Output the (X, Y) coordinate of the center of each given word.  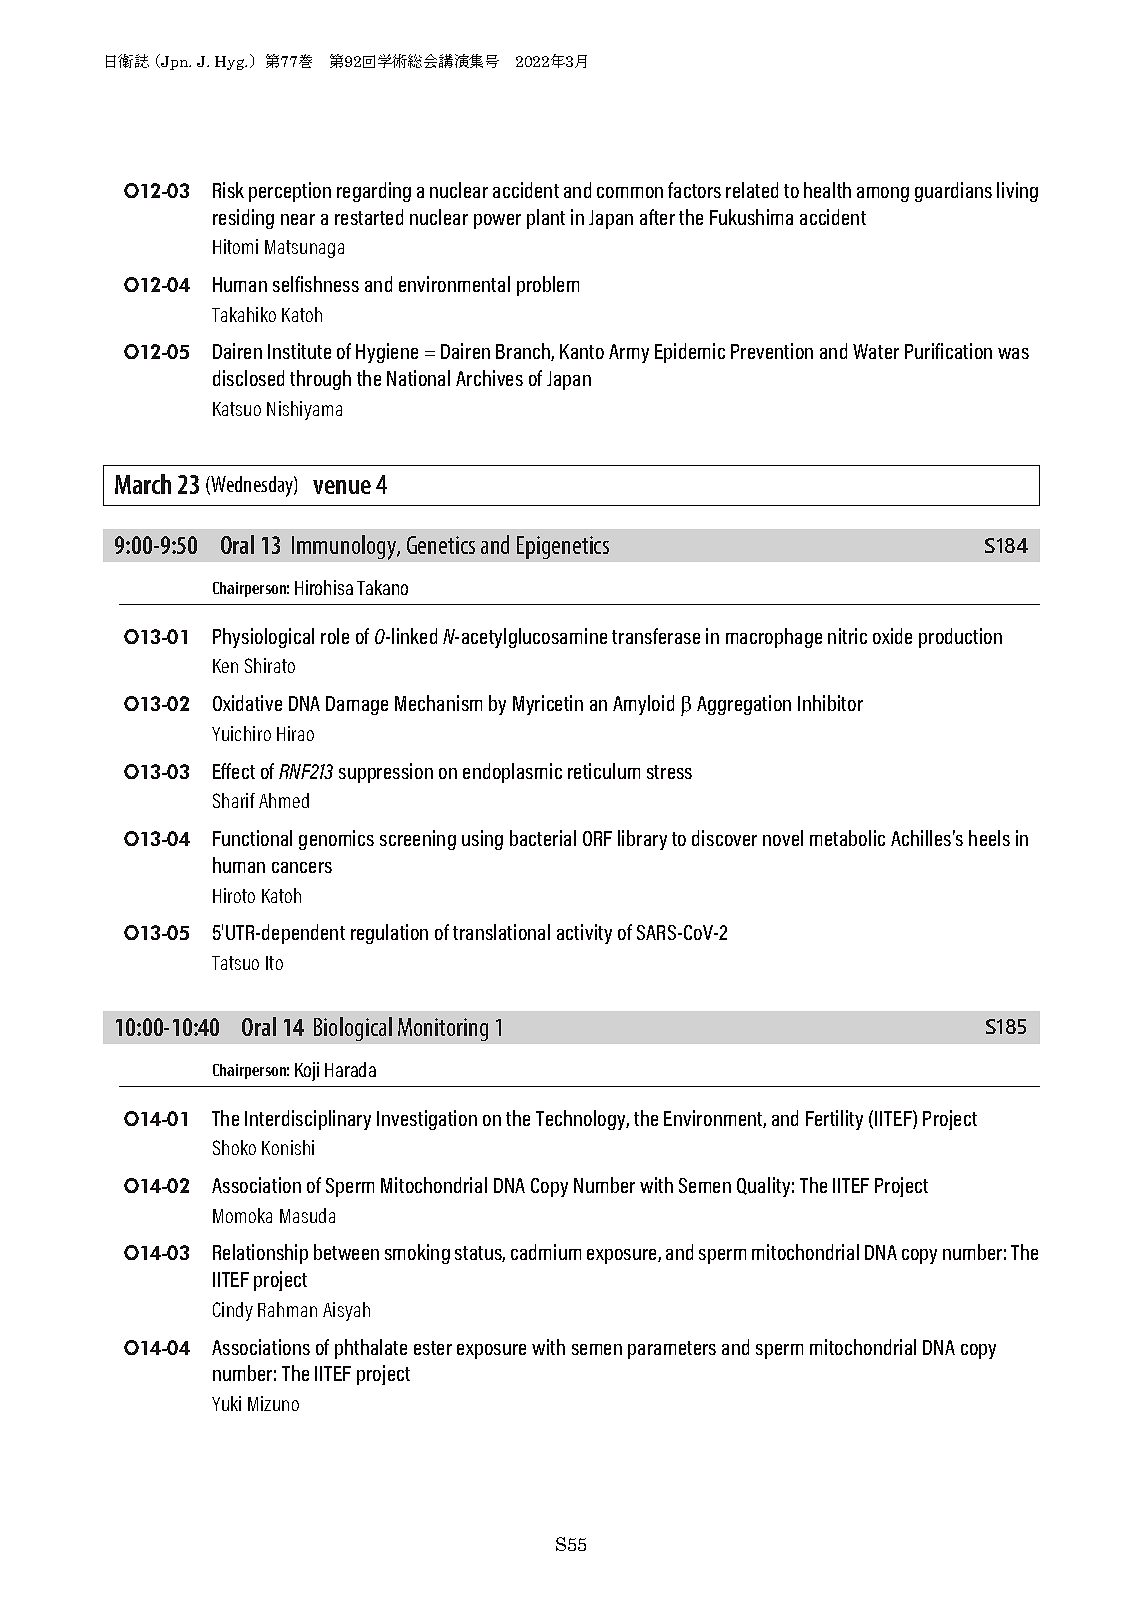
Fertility (834, 1120)
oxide (892, 636)
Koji (307, 1071)
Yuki (226, 1403)
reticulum (604, 771)
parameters (672, 1350)
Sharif (234, 800)
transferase (656, 636)
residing (243, 219)
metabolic (847, 838)
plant (546, 219)
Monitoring (443, 1029)
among (883, 194)
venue (342, 487)
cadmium (546, 1252)
